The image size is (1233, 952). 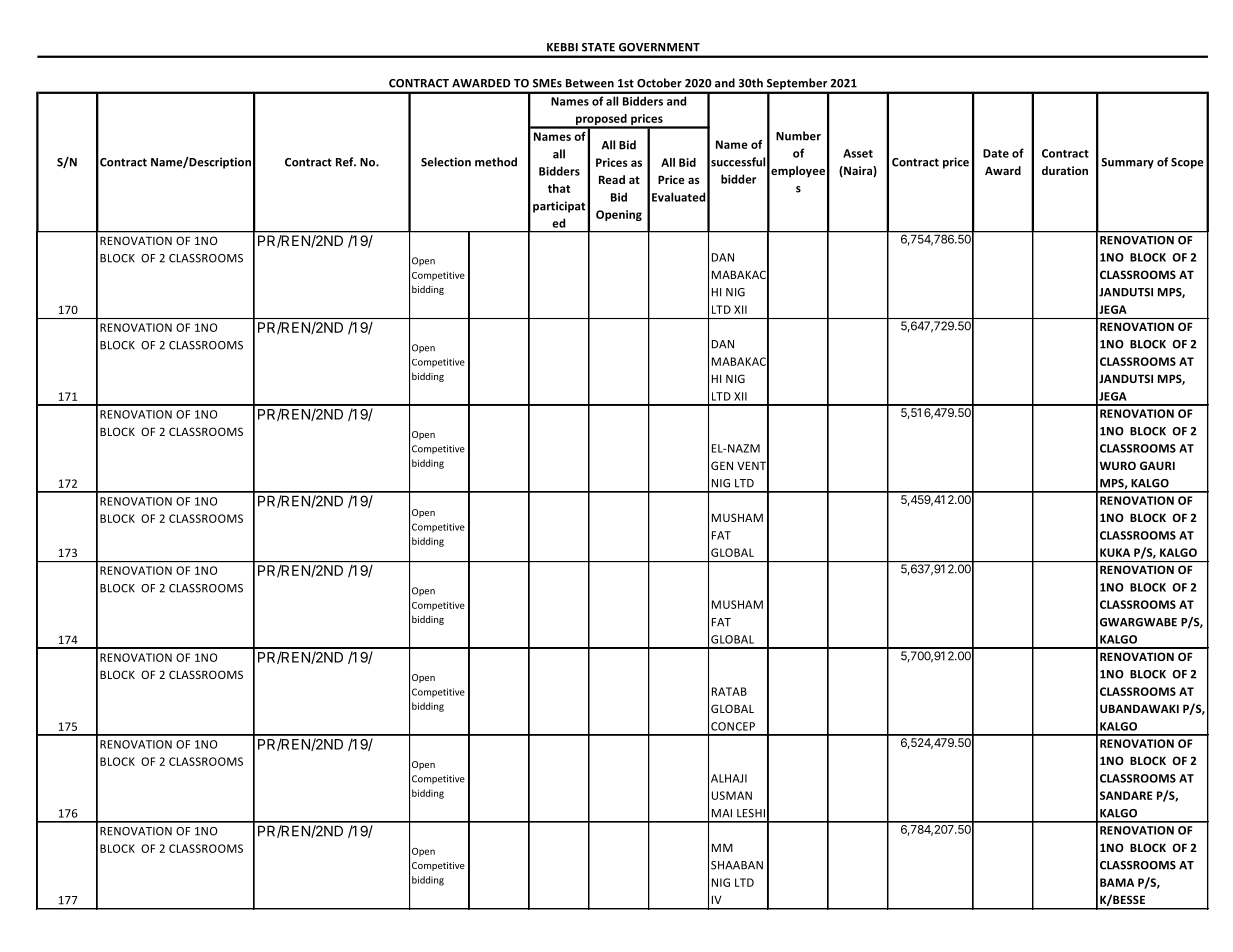 I want to click on GEN, so click(x=722, y=465).
